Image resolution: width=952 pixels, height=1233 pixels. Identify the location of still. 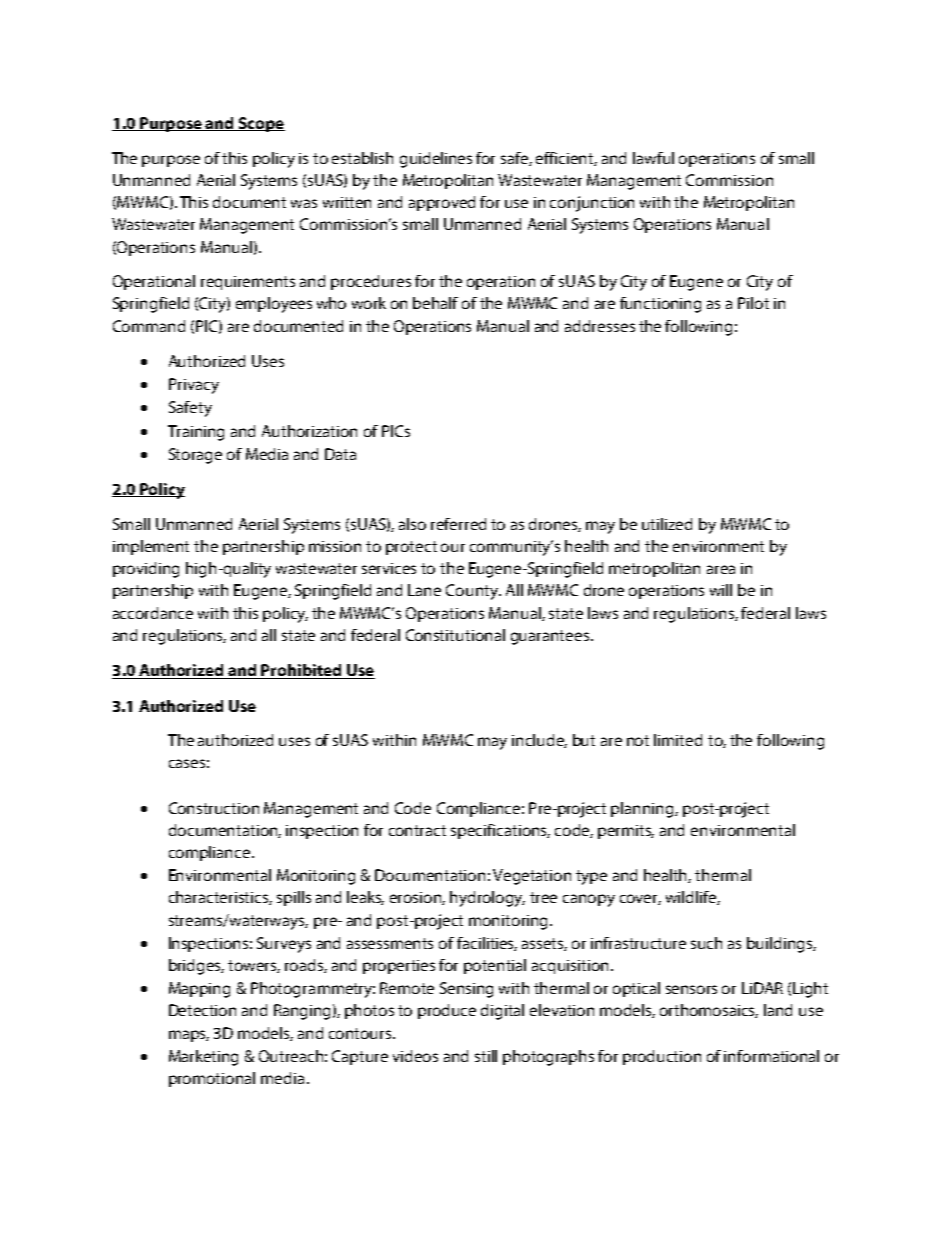
(486, 1056).
